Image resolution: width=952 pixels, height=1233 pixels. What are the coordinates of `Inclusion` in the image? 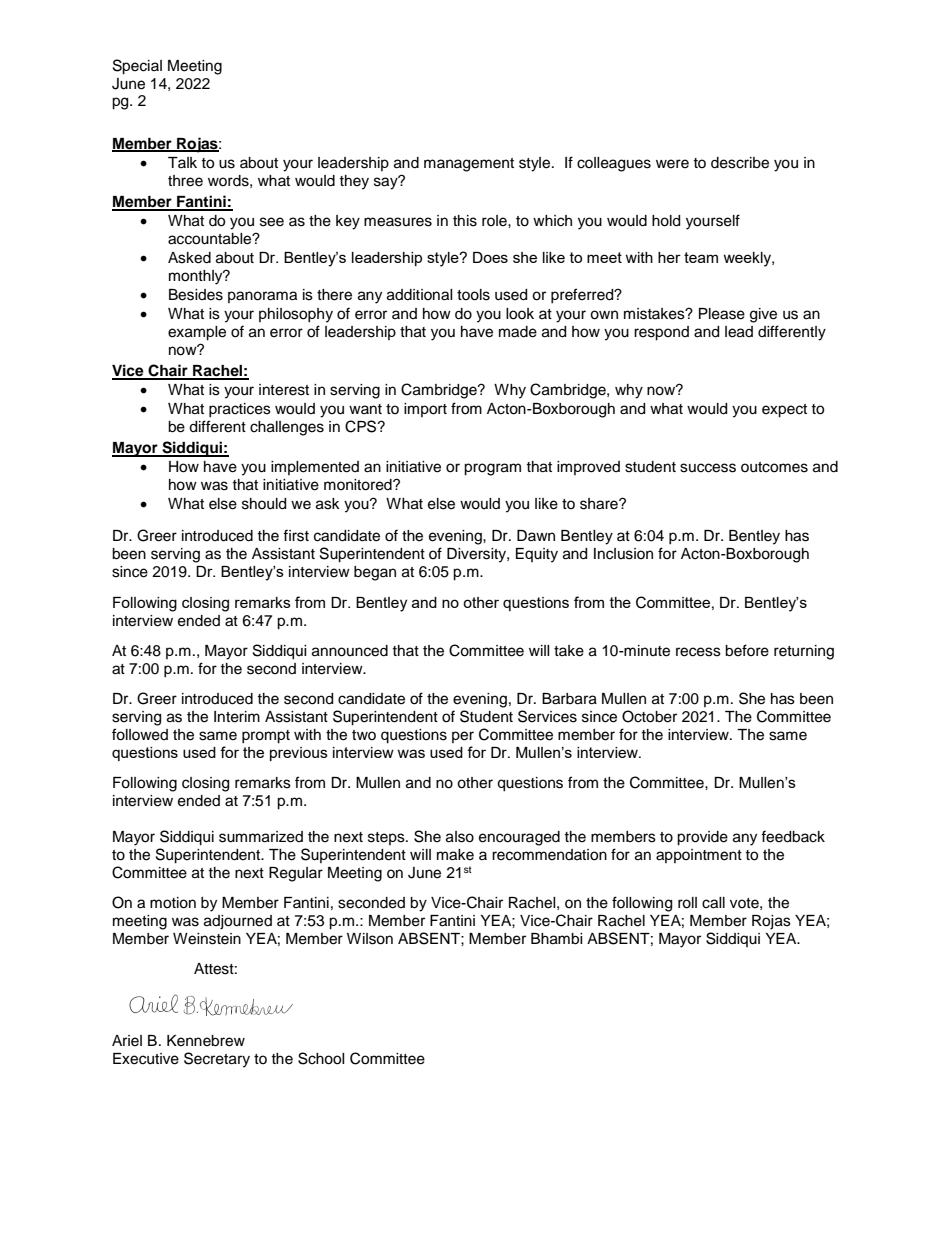 It's located at (623, 554).
